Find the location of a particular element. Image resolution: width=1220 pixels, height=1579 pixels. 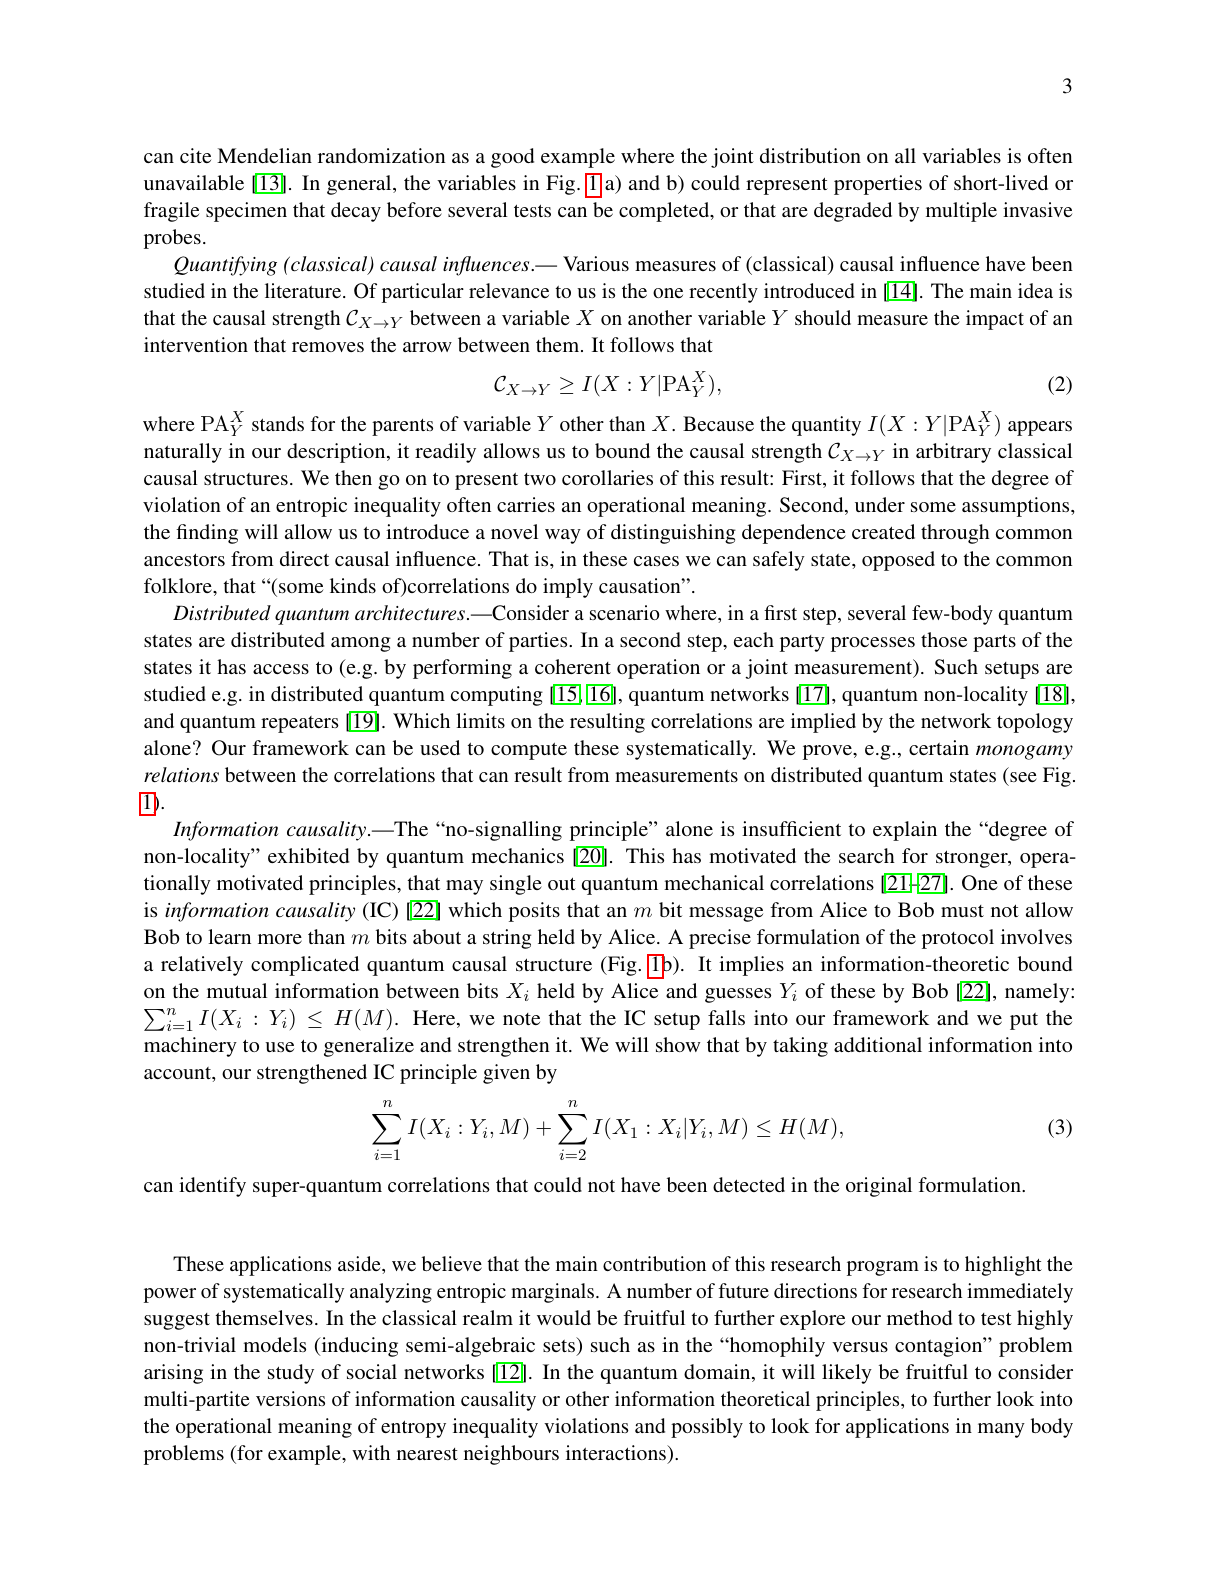

additional is located at coordinates (878, 1044).
